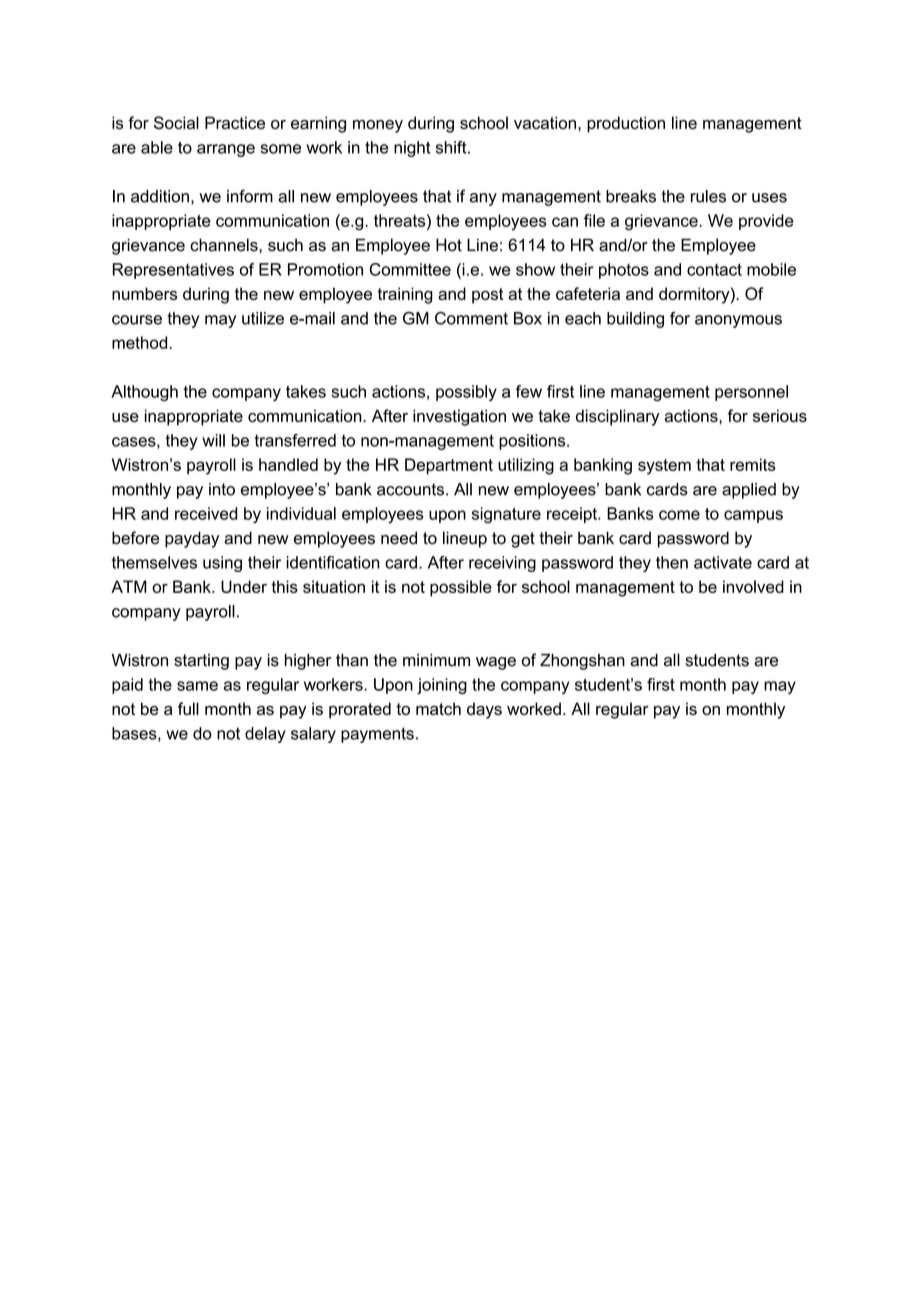 This screenshot has height=1307, width=924. Describe the element at coordinates (226, 150) in the screenshot. I see `arrange` at that location.
